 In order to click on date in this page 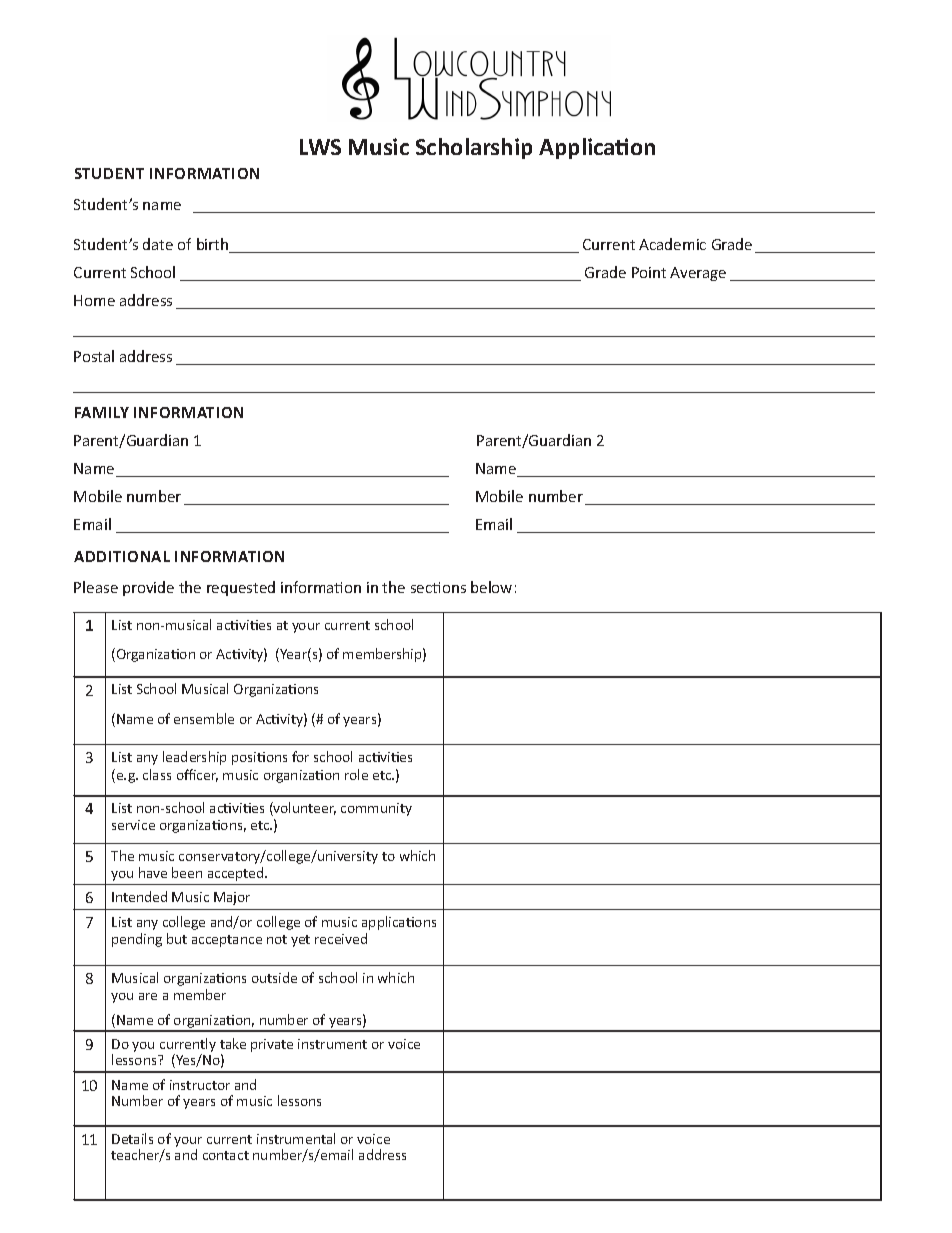, I will do `click(158, 244)`.
